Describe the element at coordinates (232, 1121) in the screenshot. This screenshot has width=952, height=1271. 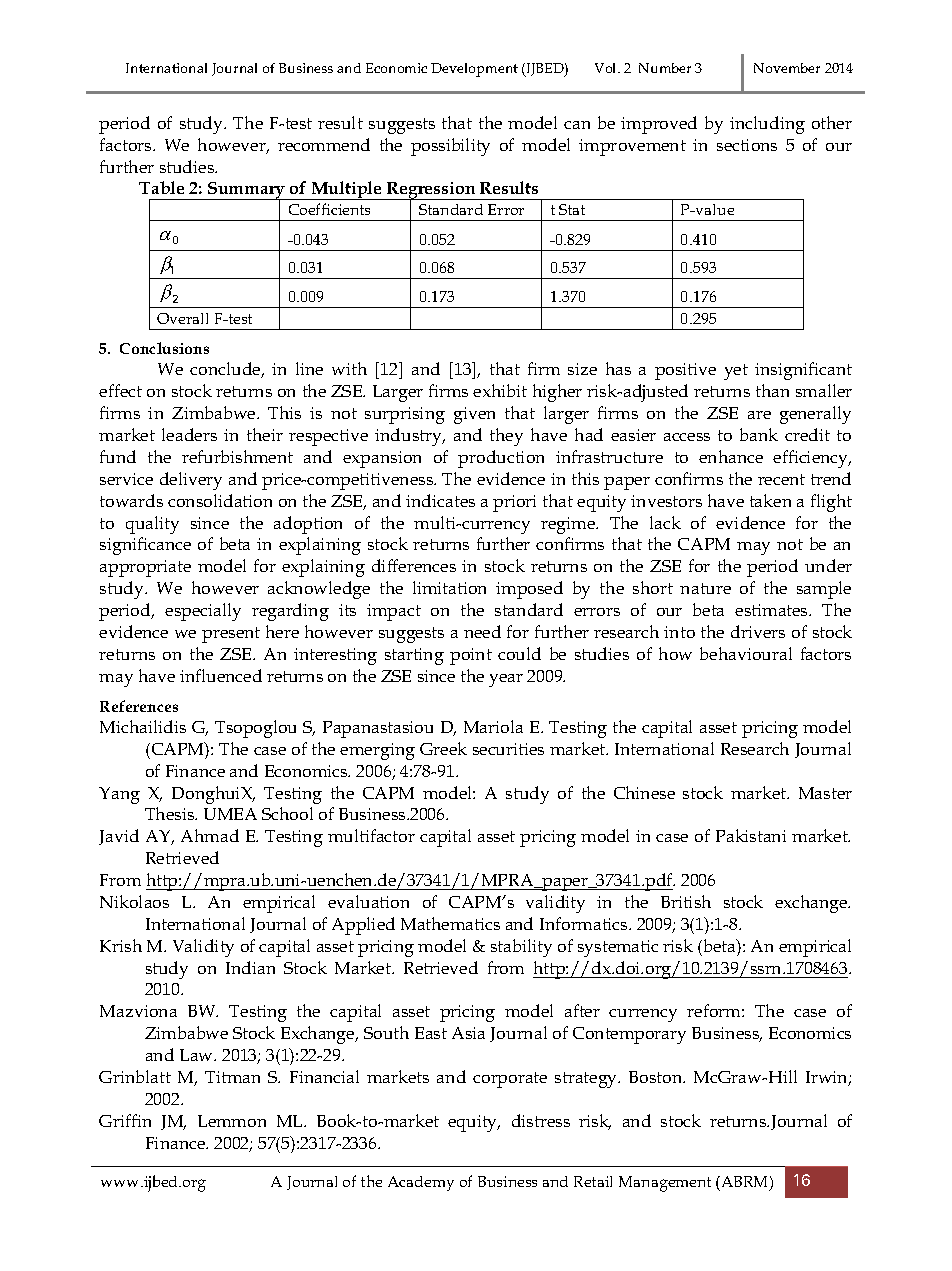
I see `Lemmon` at that location.
